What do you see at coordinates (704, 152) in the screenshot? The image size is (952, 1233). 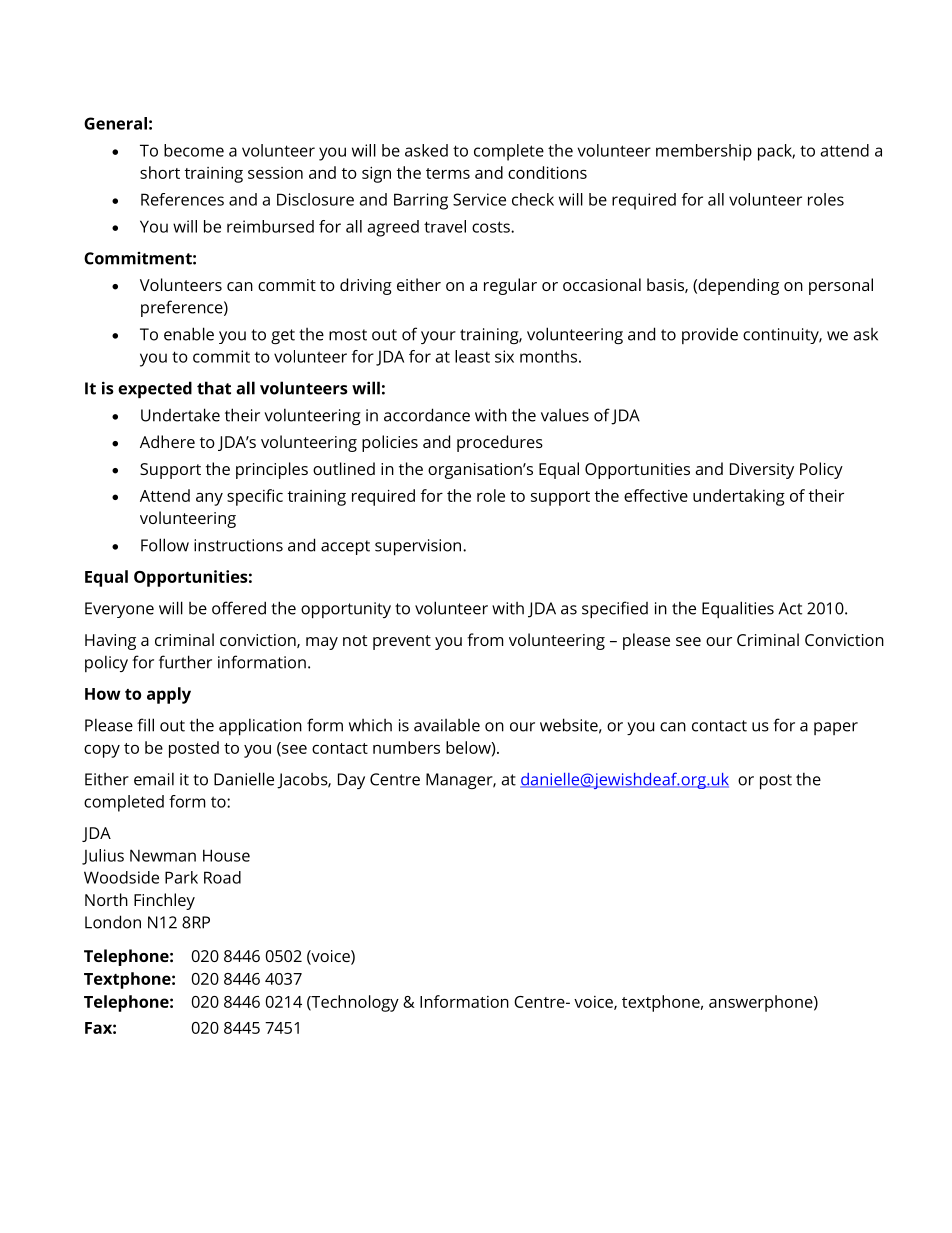 I see `membership` at bounding box center [704, 152].
